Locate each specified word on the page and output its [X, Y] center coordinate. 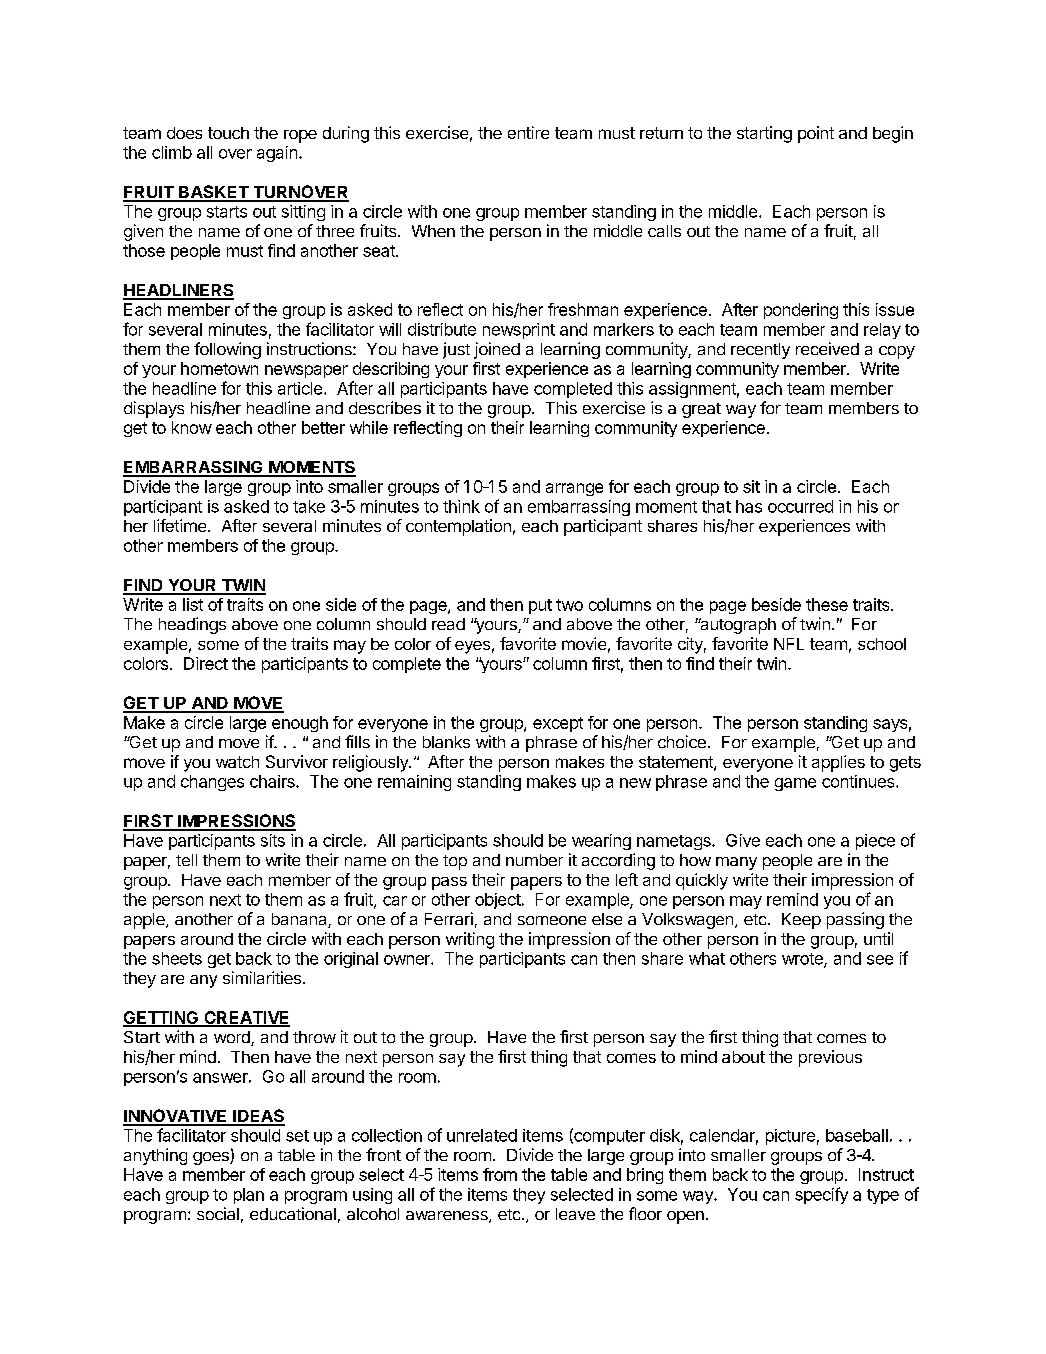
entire [528, 132]
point [816, 134]
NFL [789, 644]
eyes [472, 647]
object [498, 901]
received [827, 348]
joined [497, 350]
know [192, 427]
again [277, 154]
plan [249, 1196]
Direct [206, 663]
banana [300, 920]
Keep [801, 921]
